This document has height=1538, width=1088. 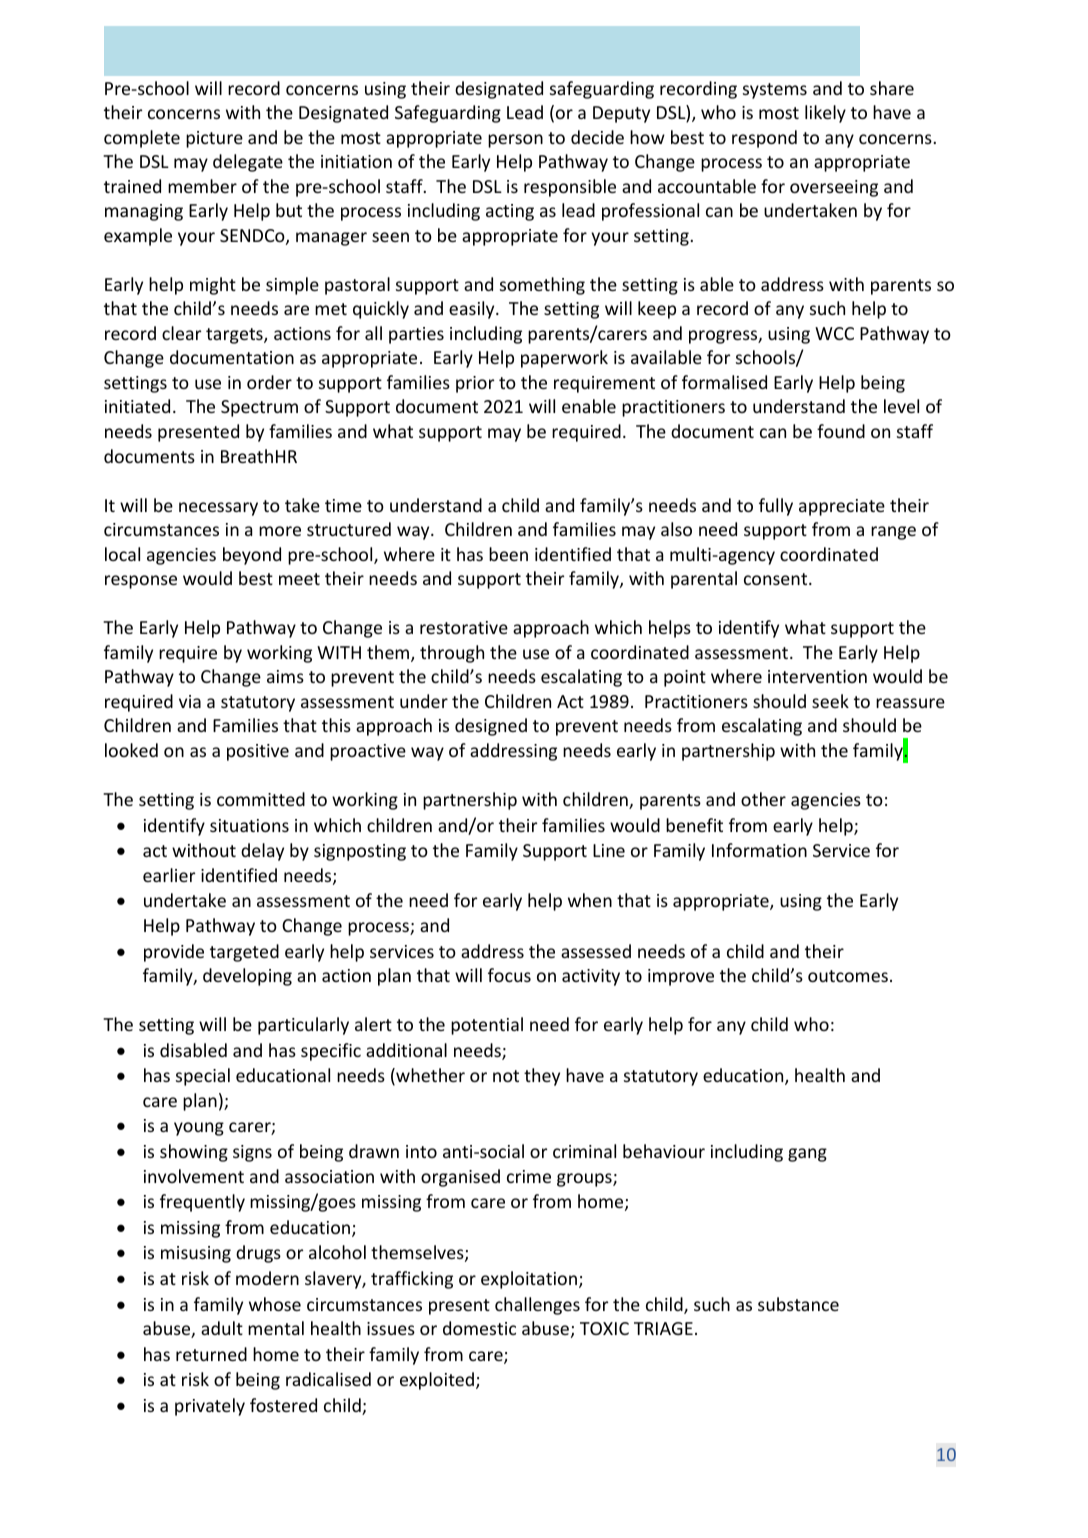 I want to click on focus, so click(x=509, y=975).
